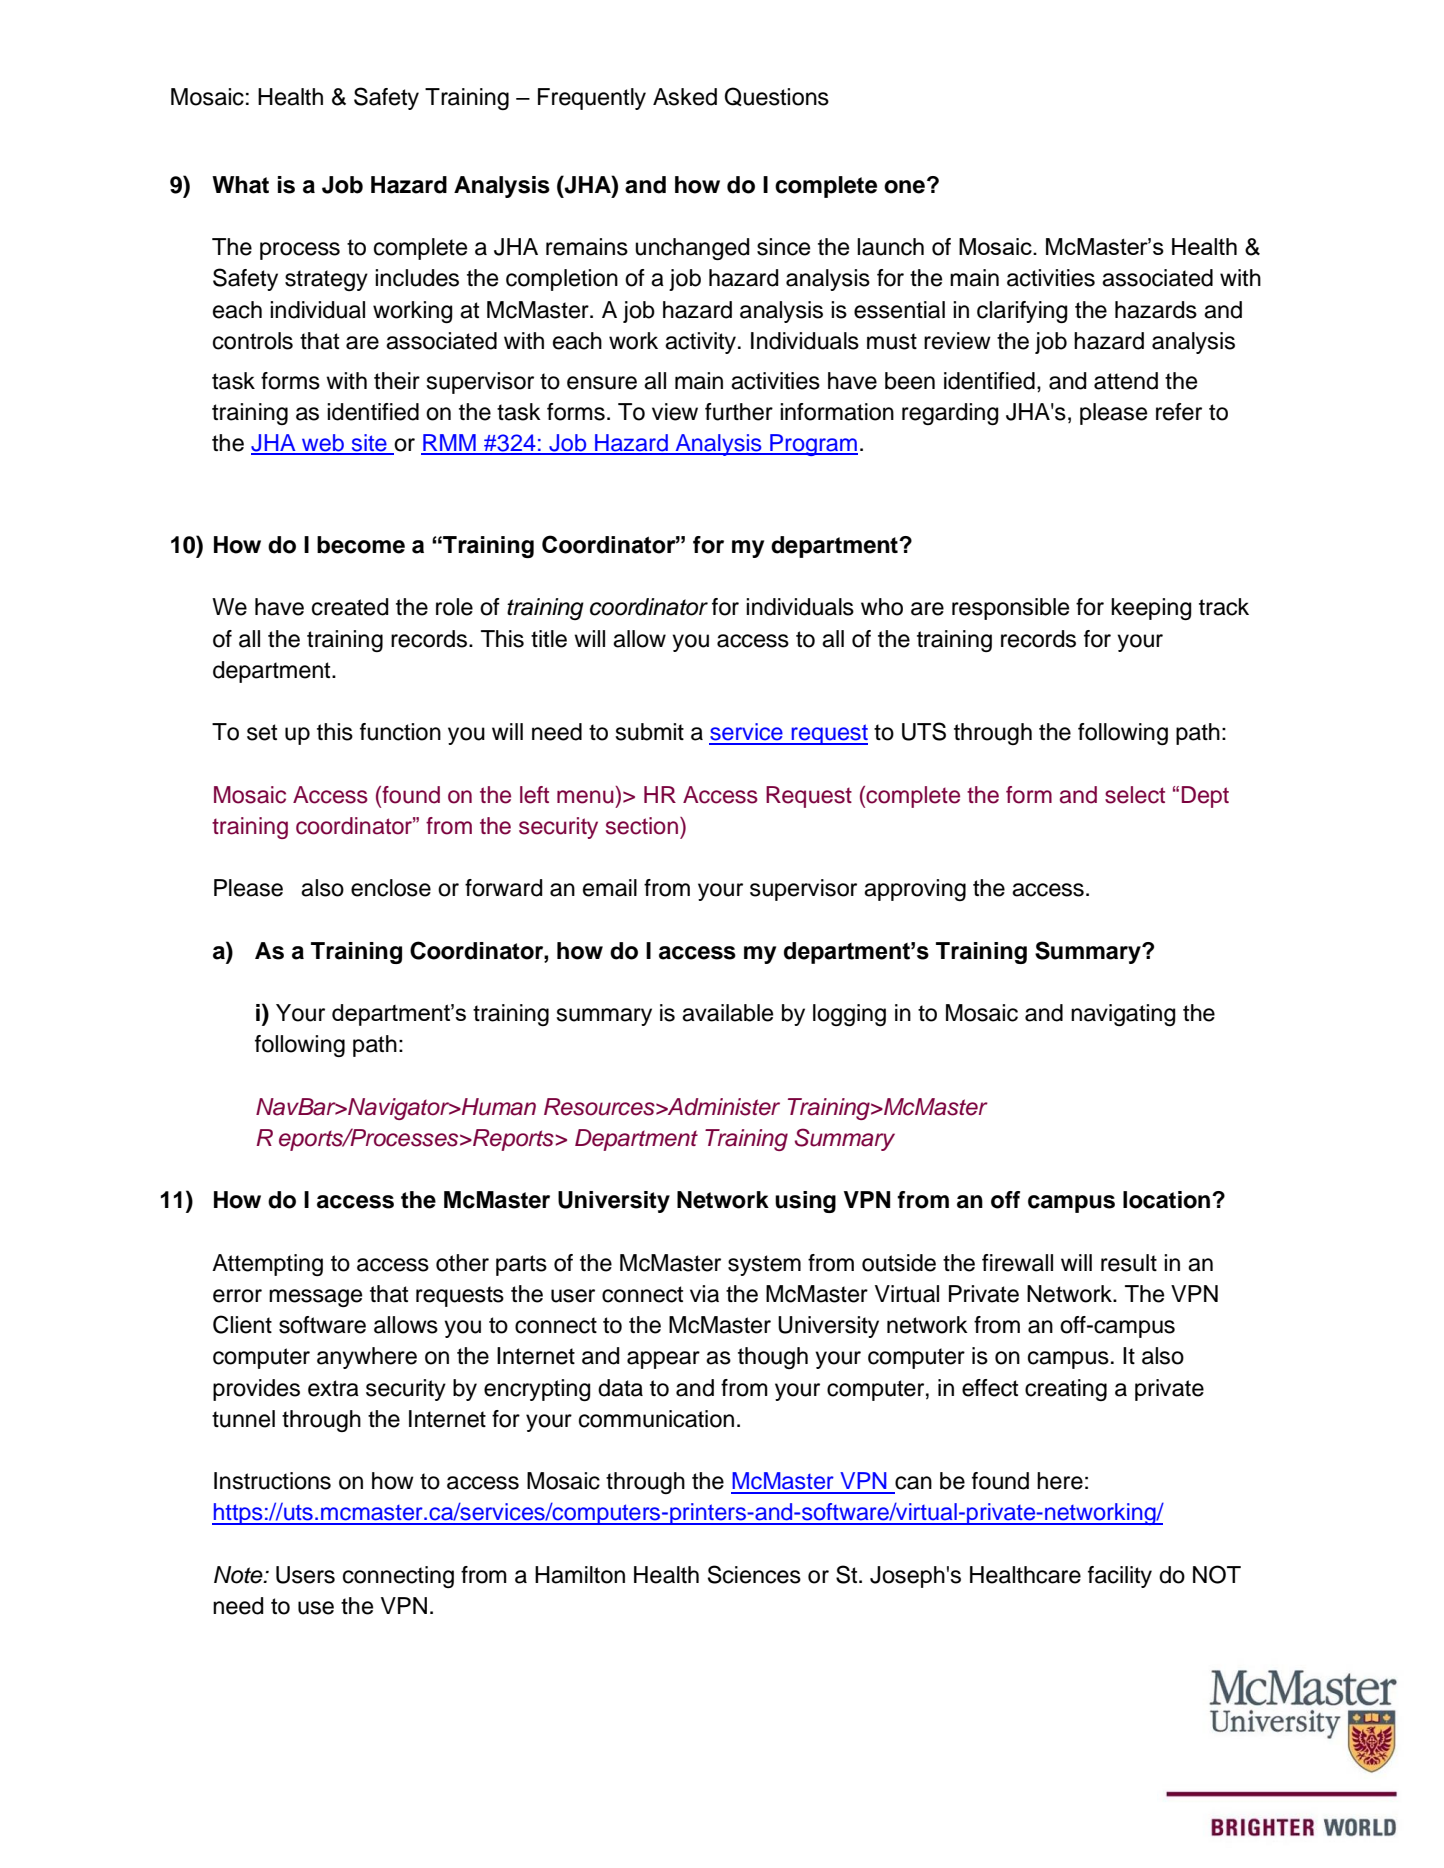 This screenshot has width=1444, height=1868. Describe the element at coordinates (1022, 312) in the screenshot. I see `clarifying` at that location.
